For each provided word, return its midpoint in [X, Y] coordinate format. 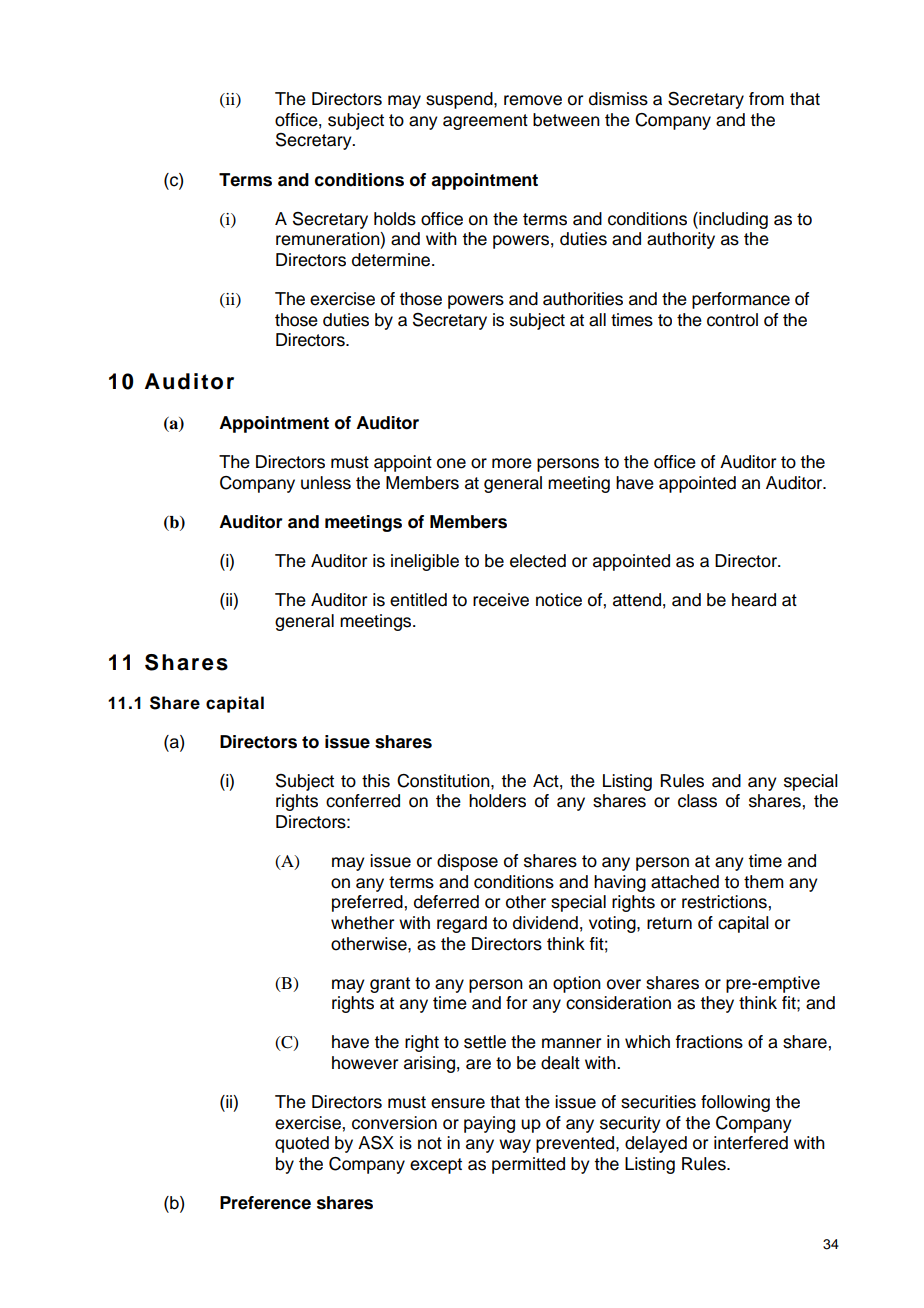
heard [754, 600]
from [766, 99]
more [512, 463]
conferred [363, 801]
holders [497, 801]
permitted [528, 1165]
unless [326, 483]
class [697, 801]
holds [395, 219]
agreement [485, 122]
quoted [302, 1144]
